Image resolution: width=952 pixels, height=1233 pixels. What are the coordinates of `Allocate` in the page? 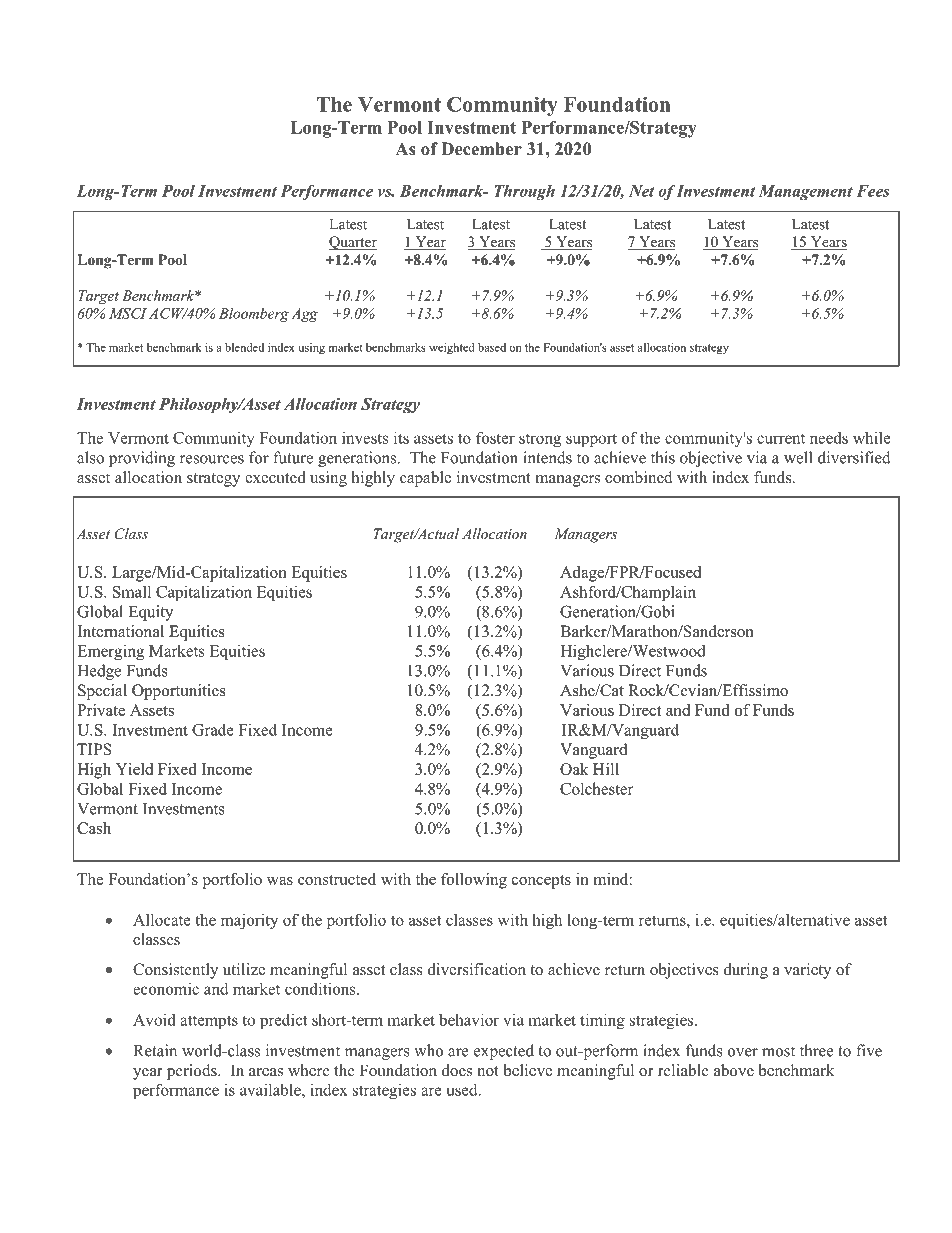 It's located at (162, 919).
